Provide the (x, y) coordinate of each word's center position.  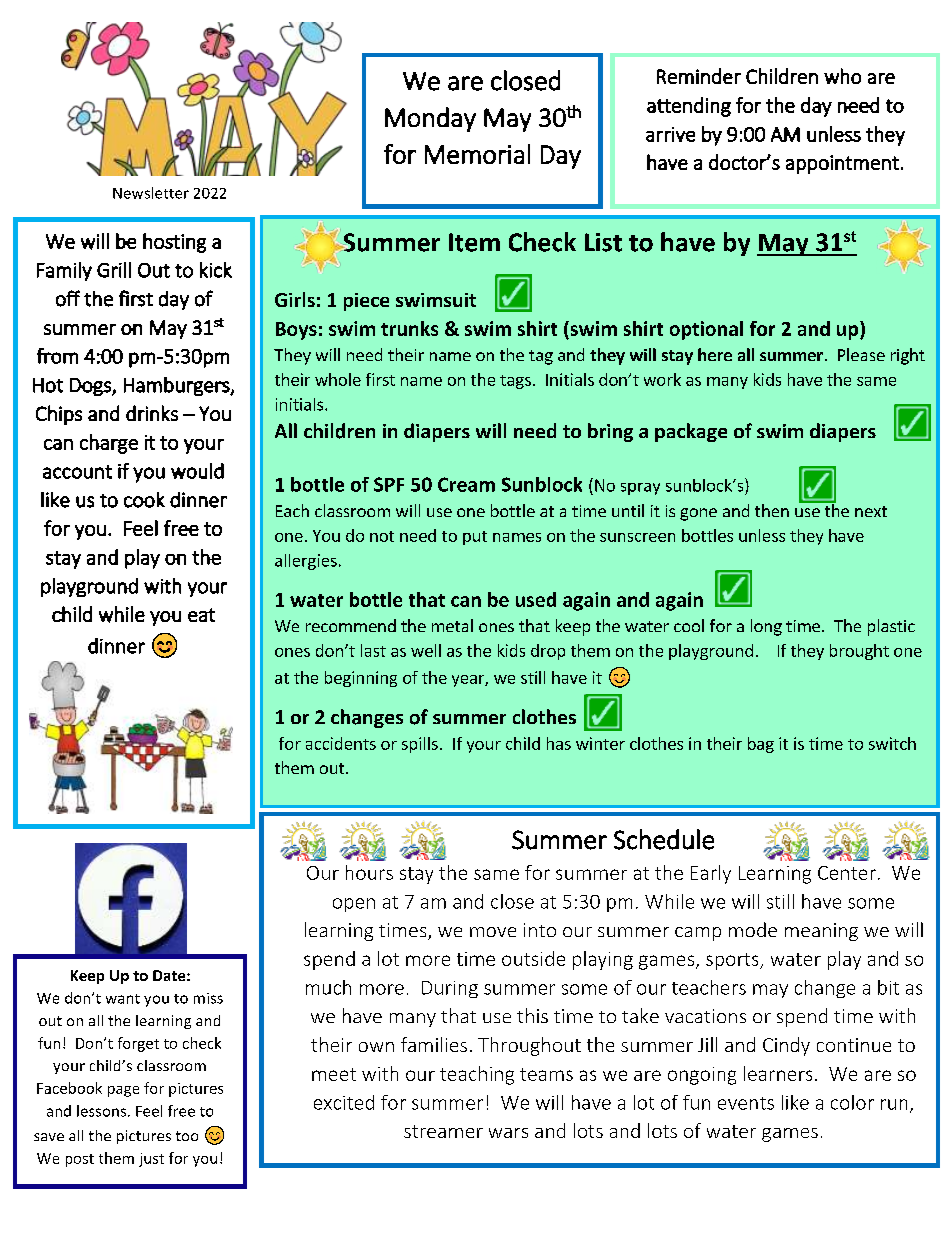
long (766, 627)
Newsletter (151, 193)
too (187, 1136)
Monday (430, 119)
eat (201, 615)
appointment (842, 164)
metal (452, 625)
